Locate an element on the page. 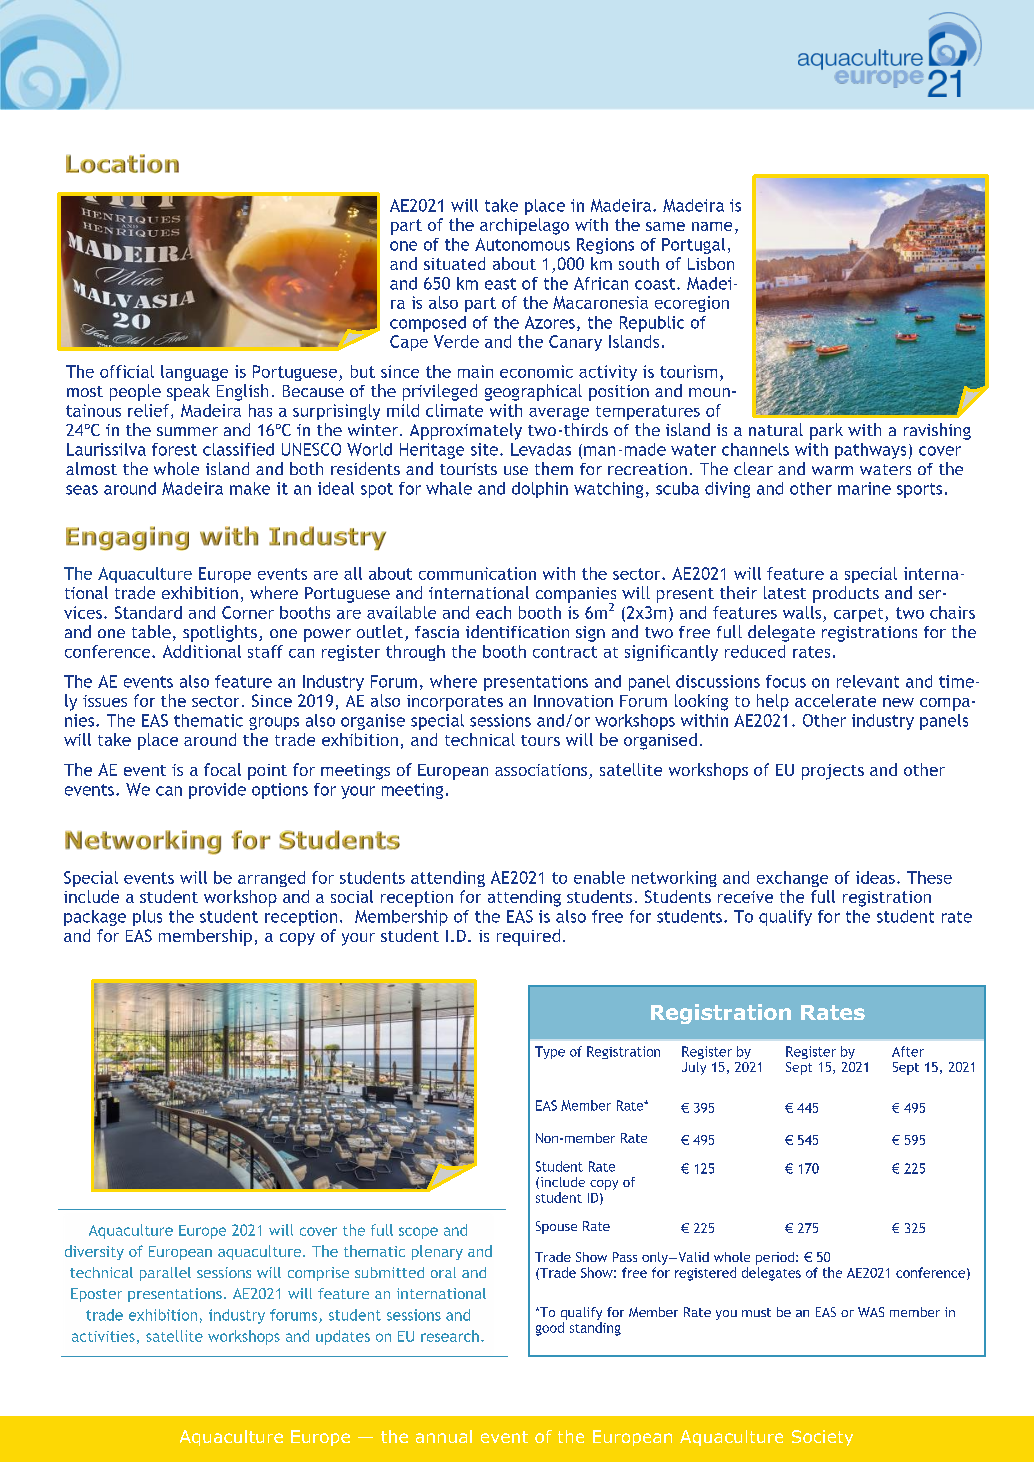 The width and height of the document is (1034, 1462). annual is located at coordinates (444, 1436).
